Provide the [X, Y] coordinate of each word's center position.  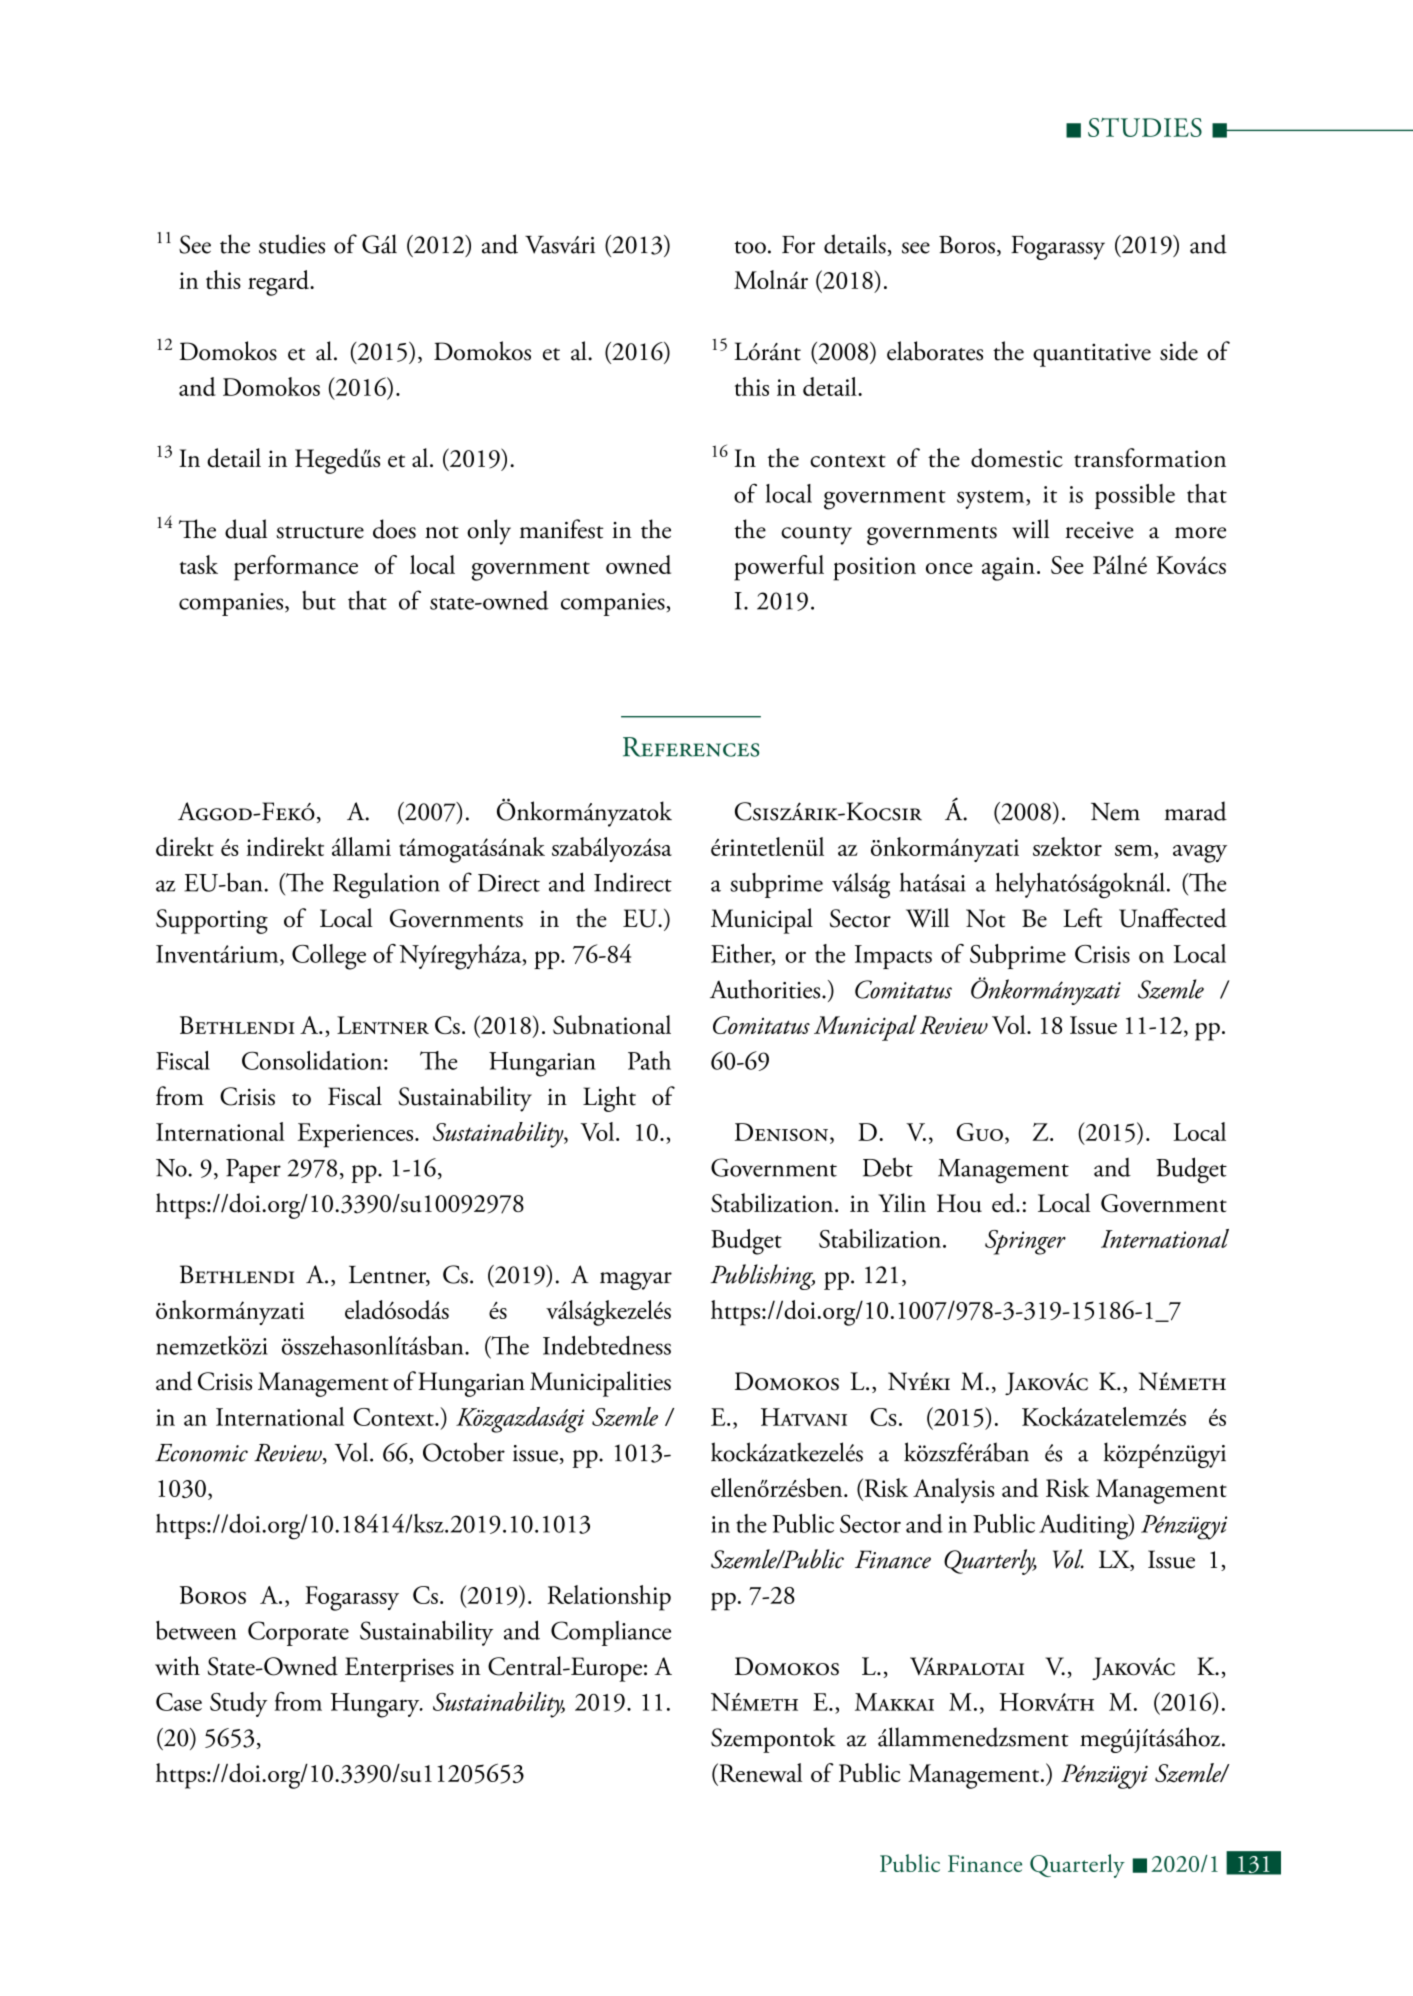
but [319, 600]
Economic [201, 1453]
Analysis [953, 1490]
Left [1082, 918]
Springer [1025, 1242]
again [1008, 569]
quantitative [1092, 355]
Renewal [759, 1774]
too [750, 247]
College [329, 957]
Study [238, 1704]
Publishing [762, 1277]
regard [279, 283]
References [691, 747]
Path [649, 1060]
